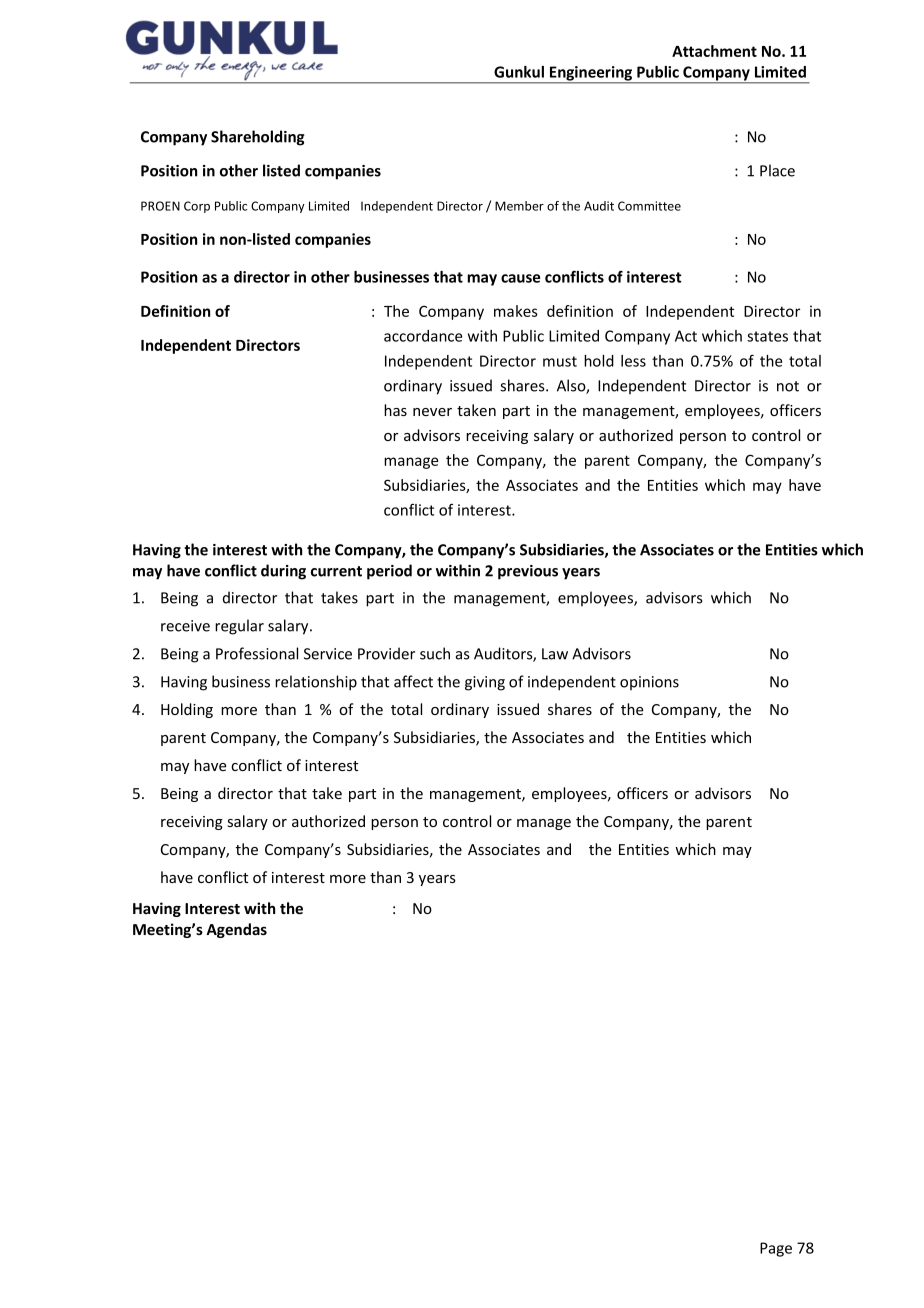 This document has width=924, height=1308. I want to click on Page, so click(776, 1249).
